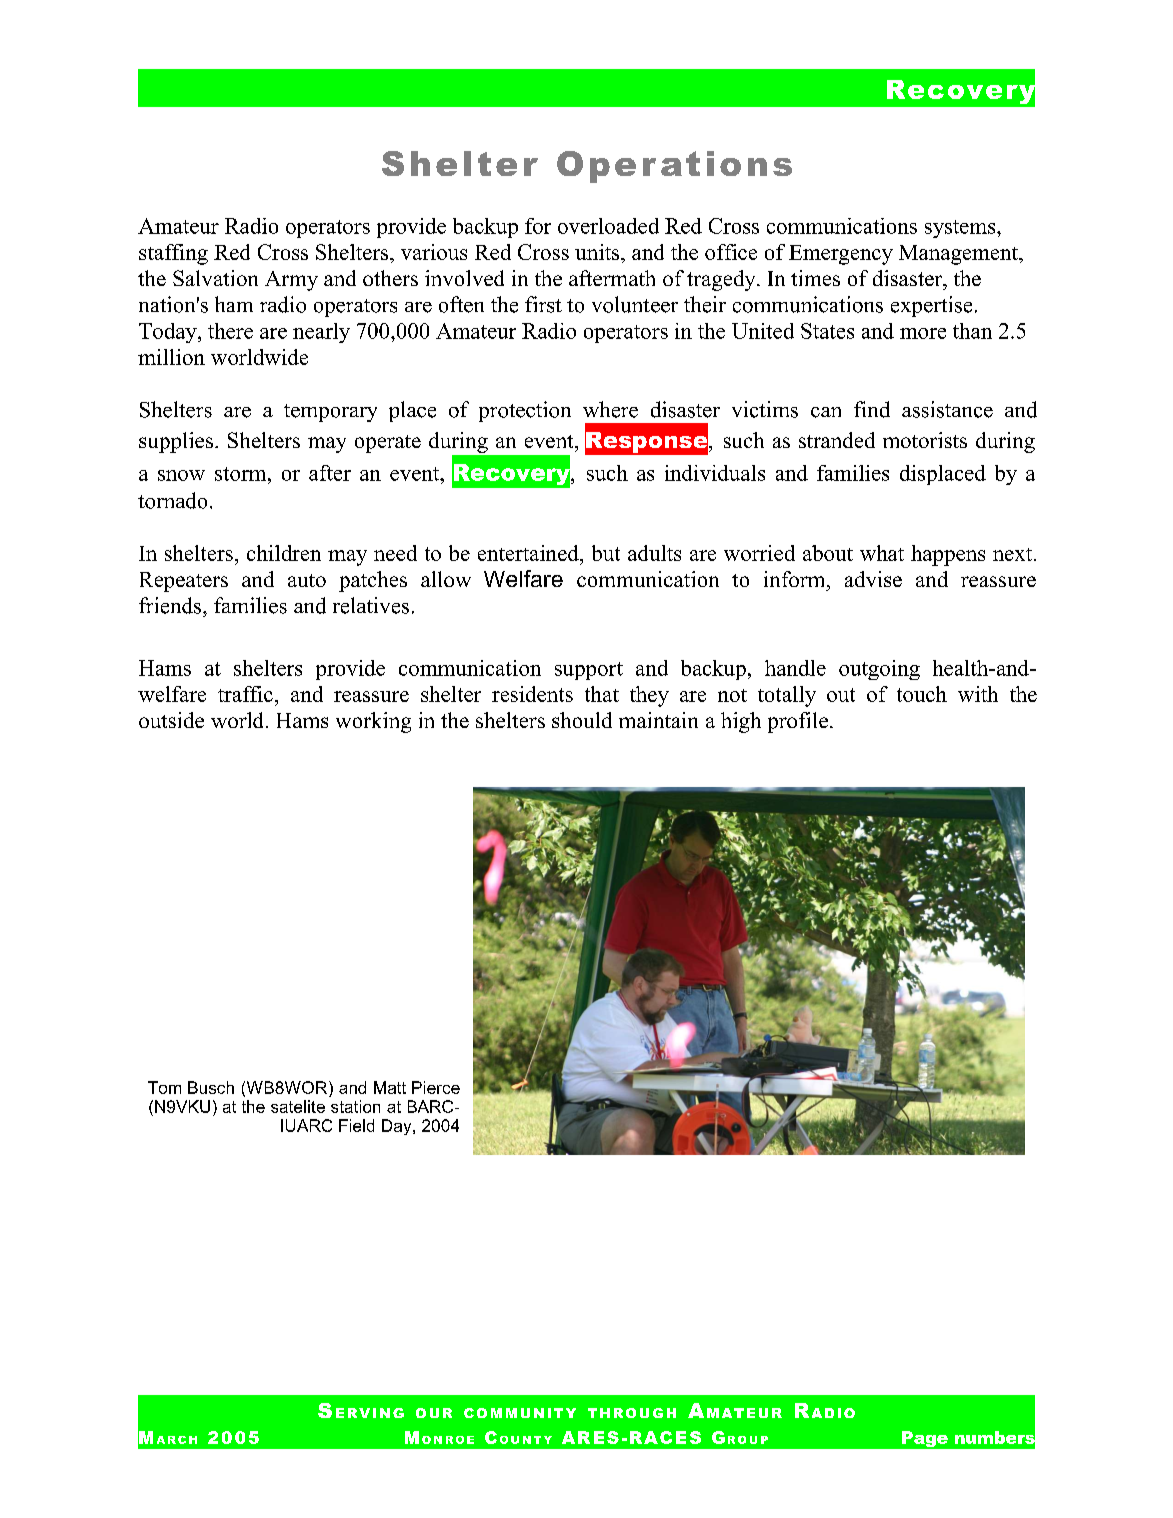  Describe the element at coordinates (436, 1087) in the screenshot. I see `Pierce` at that location.
